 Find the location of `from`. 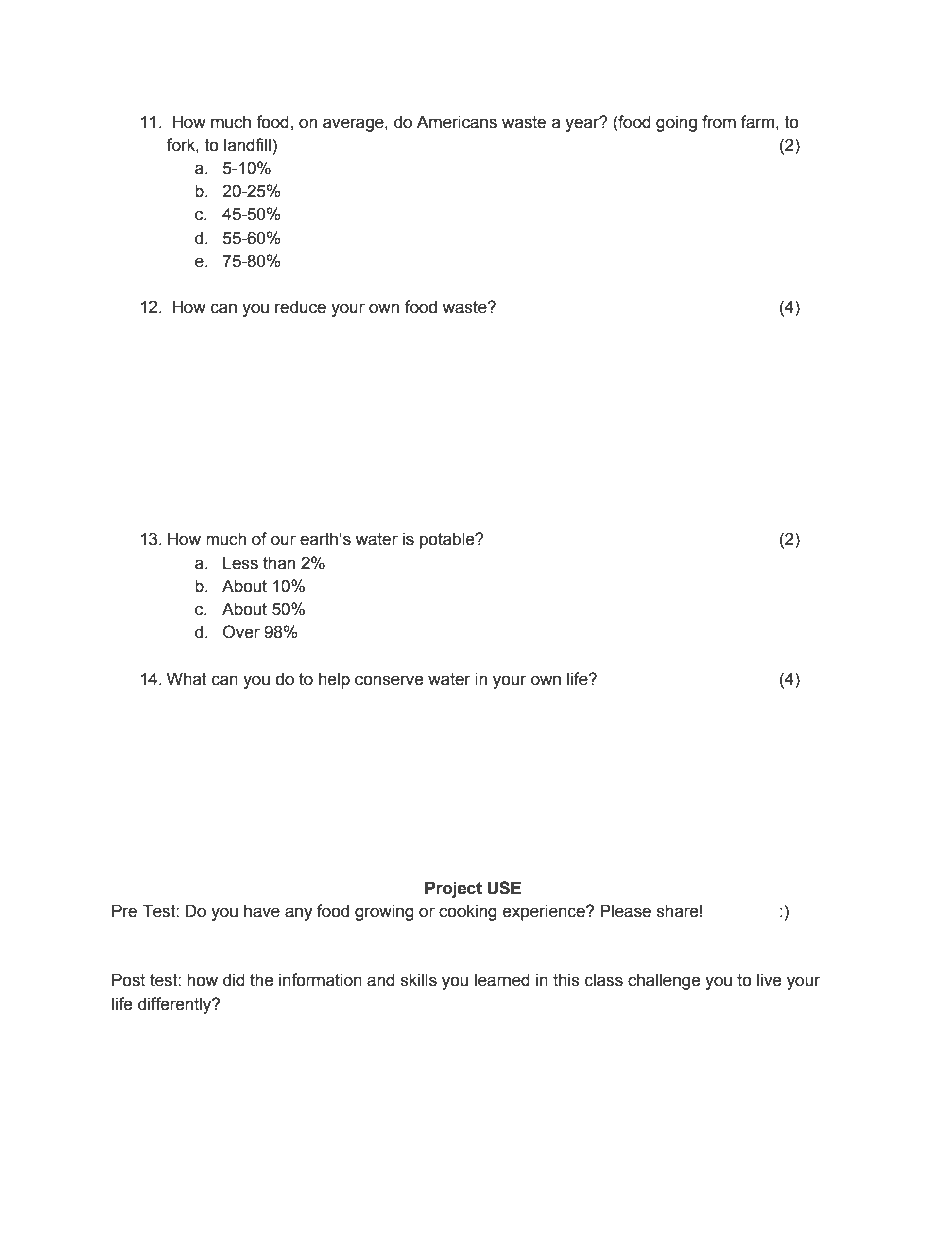

from is located at coordinates (719, 122).
